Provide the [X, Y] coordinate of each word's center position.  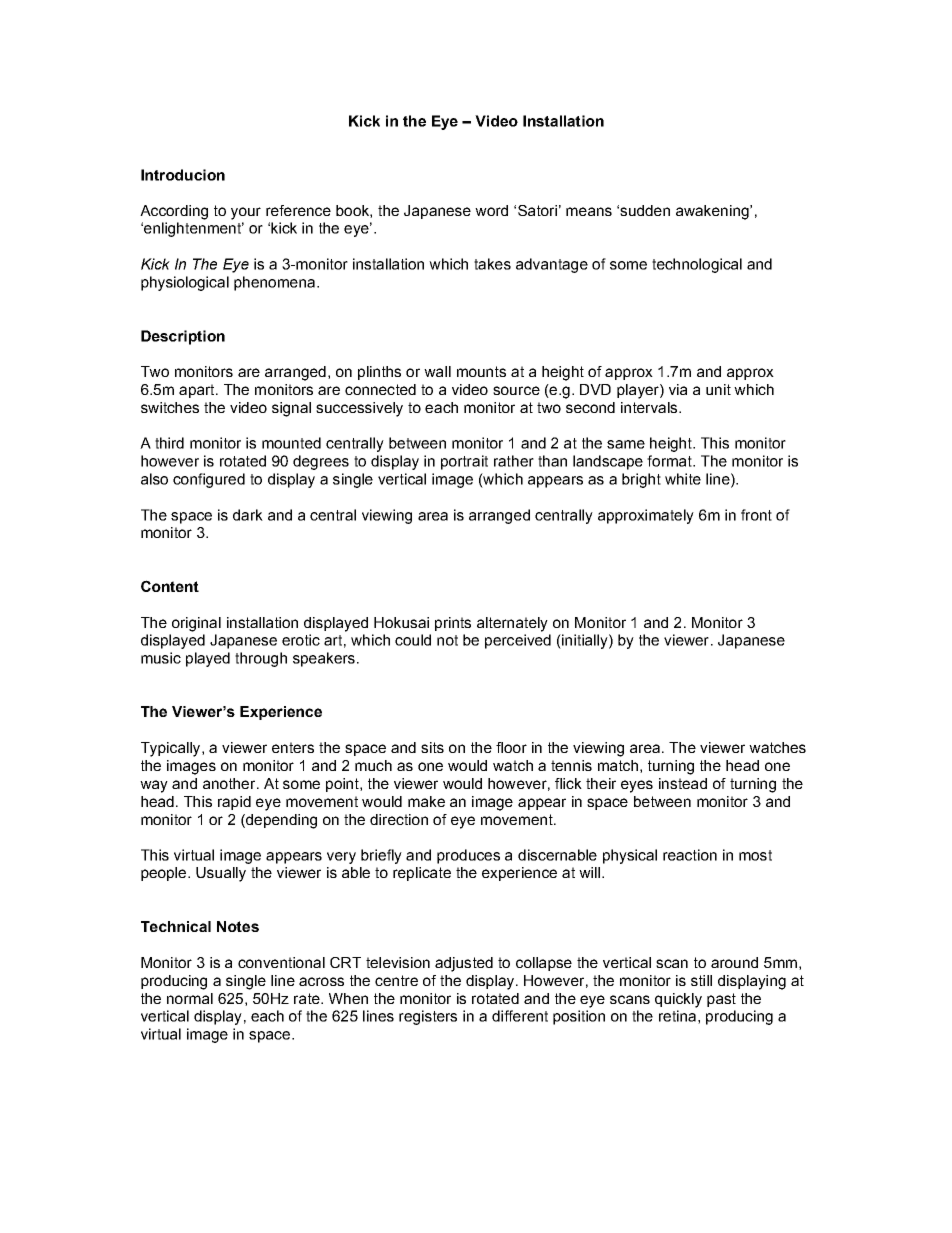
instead [683, 783]
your [246, 213]
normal [190, 998]
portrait [464, 462]
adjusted [464, 964]
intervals [650, 407]
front [756, 515]
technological [697, 265]
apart [198, 391]
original [196, 624]
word [491, 210]
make [426, 801]
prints [453, 624]
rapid [234, 803]
